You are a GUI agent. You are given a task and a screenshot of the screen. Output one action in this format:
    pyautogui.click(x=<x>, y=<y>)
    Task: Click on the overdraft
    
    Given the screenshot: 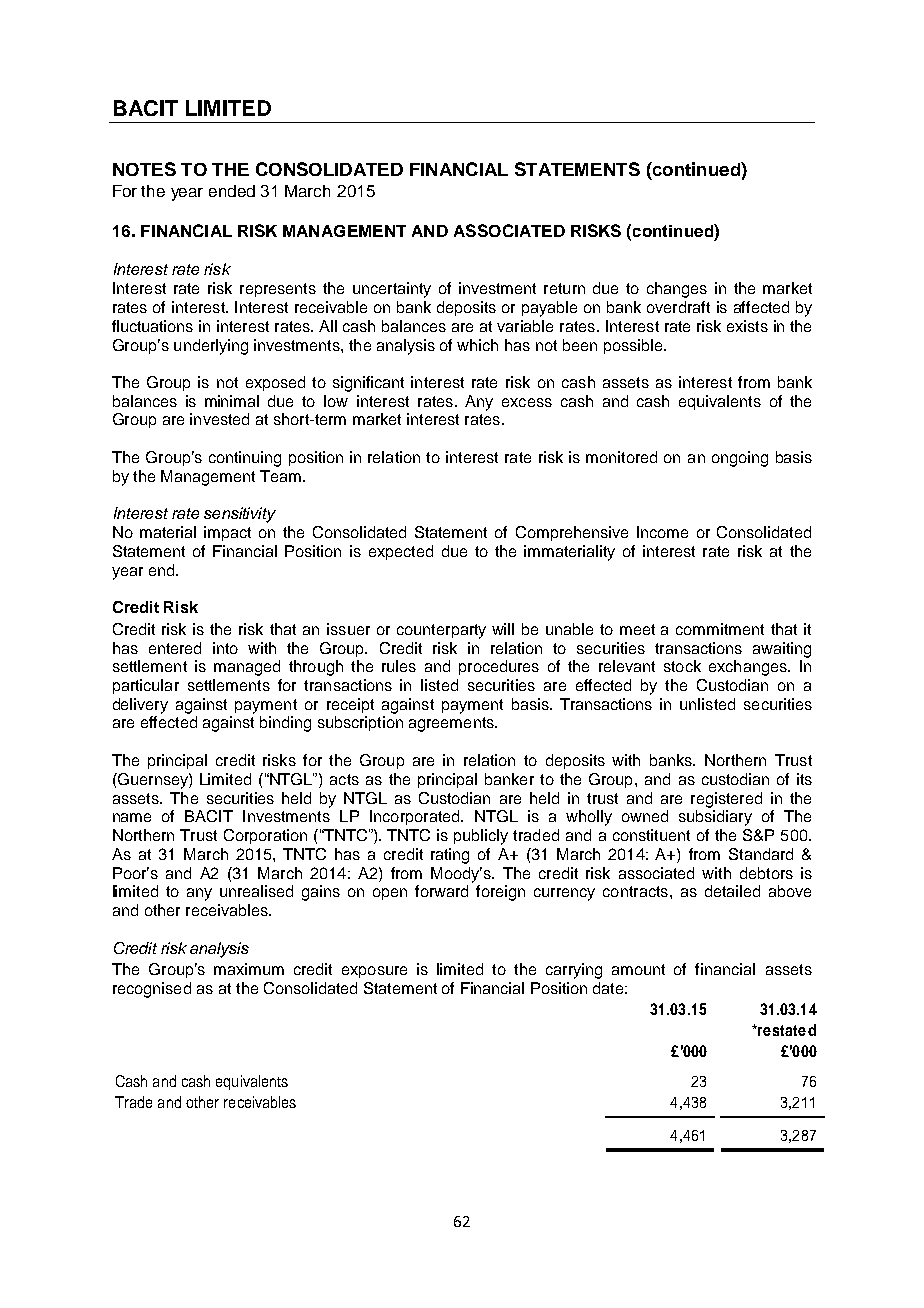 What is the action you would take?
    pyautogui.click(x=678, y=307)
